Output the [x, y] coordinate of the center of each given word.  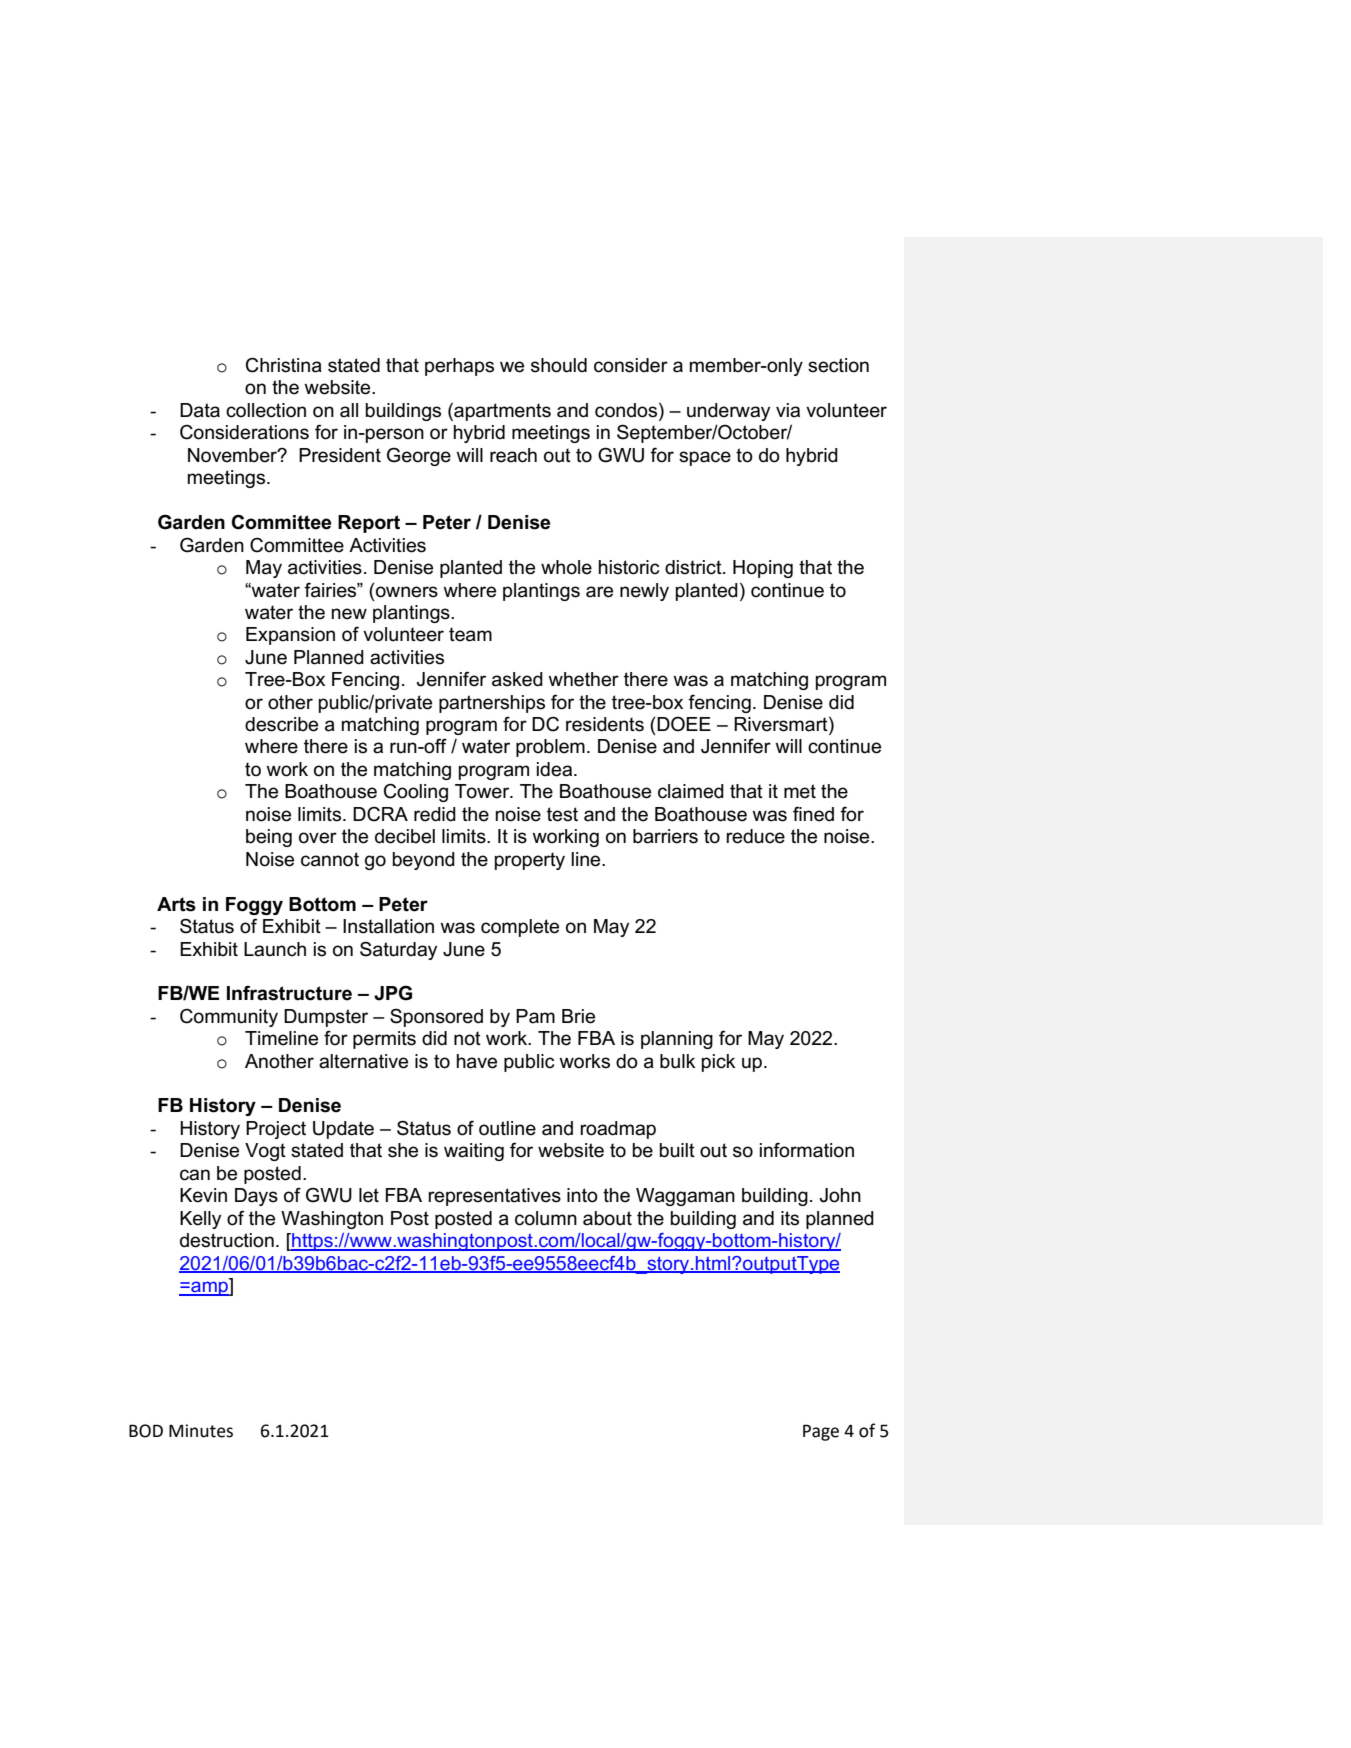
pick [718, 1063]
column [546, 1218]
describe [281, 724]
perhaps [459, 367]
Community [229, 1018]
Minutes [201, 1431]
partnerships [492, 704]
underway [728, 412]
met [800, 791]
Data [200, 410]
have [477, 1061]
